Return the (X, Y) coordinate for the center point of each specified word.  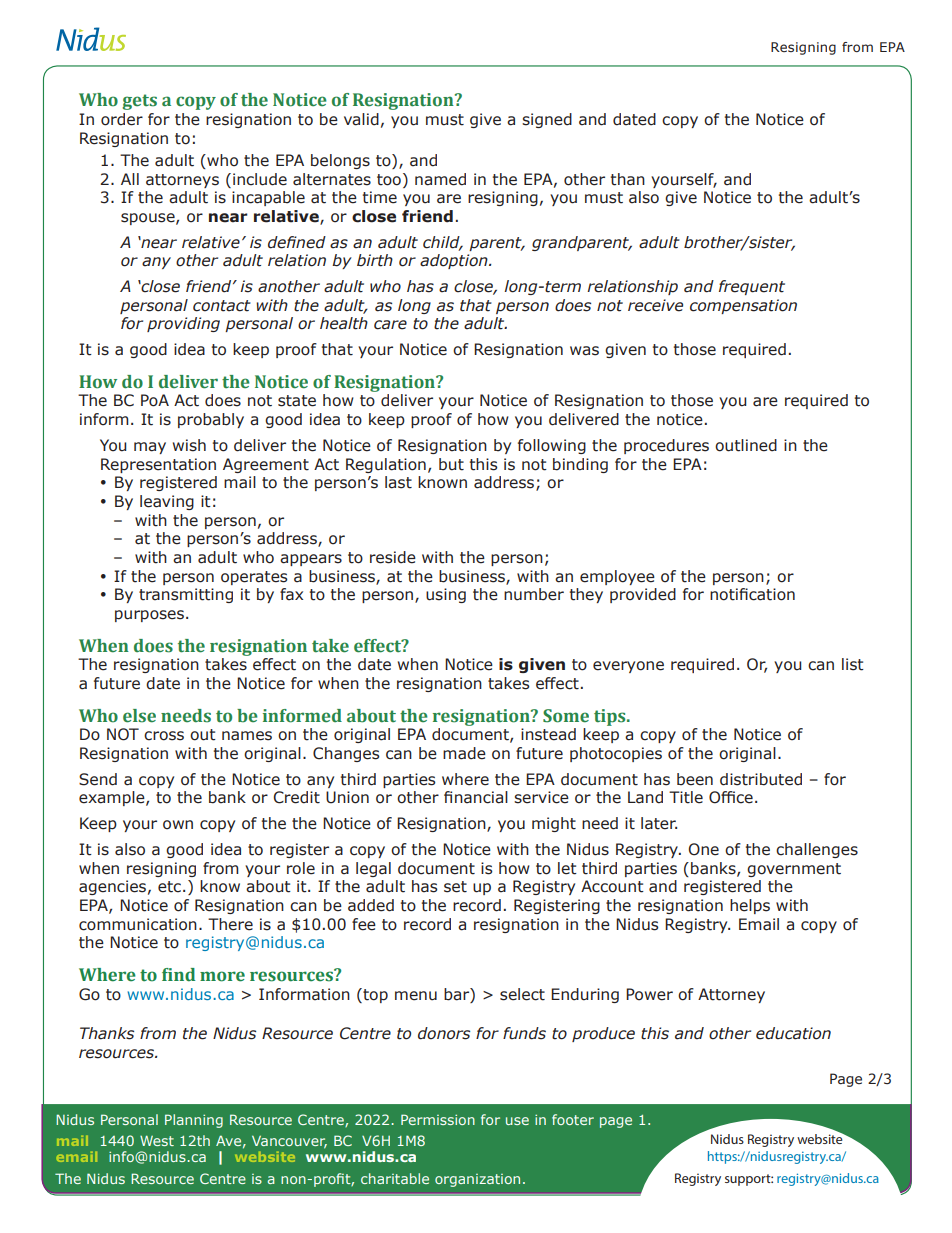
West (157, 1140)
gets (139, 102)
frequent (752, 287)
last (398, 482)
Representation (158, 465)
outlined (746, 445)
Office (731, 797)
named (440, 179)
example (113, 798)
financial (476, 797)
